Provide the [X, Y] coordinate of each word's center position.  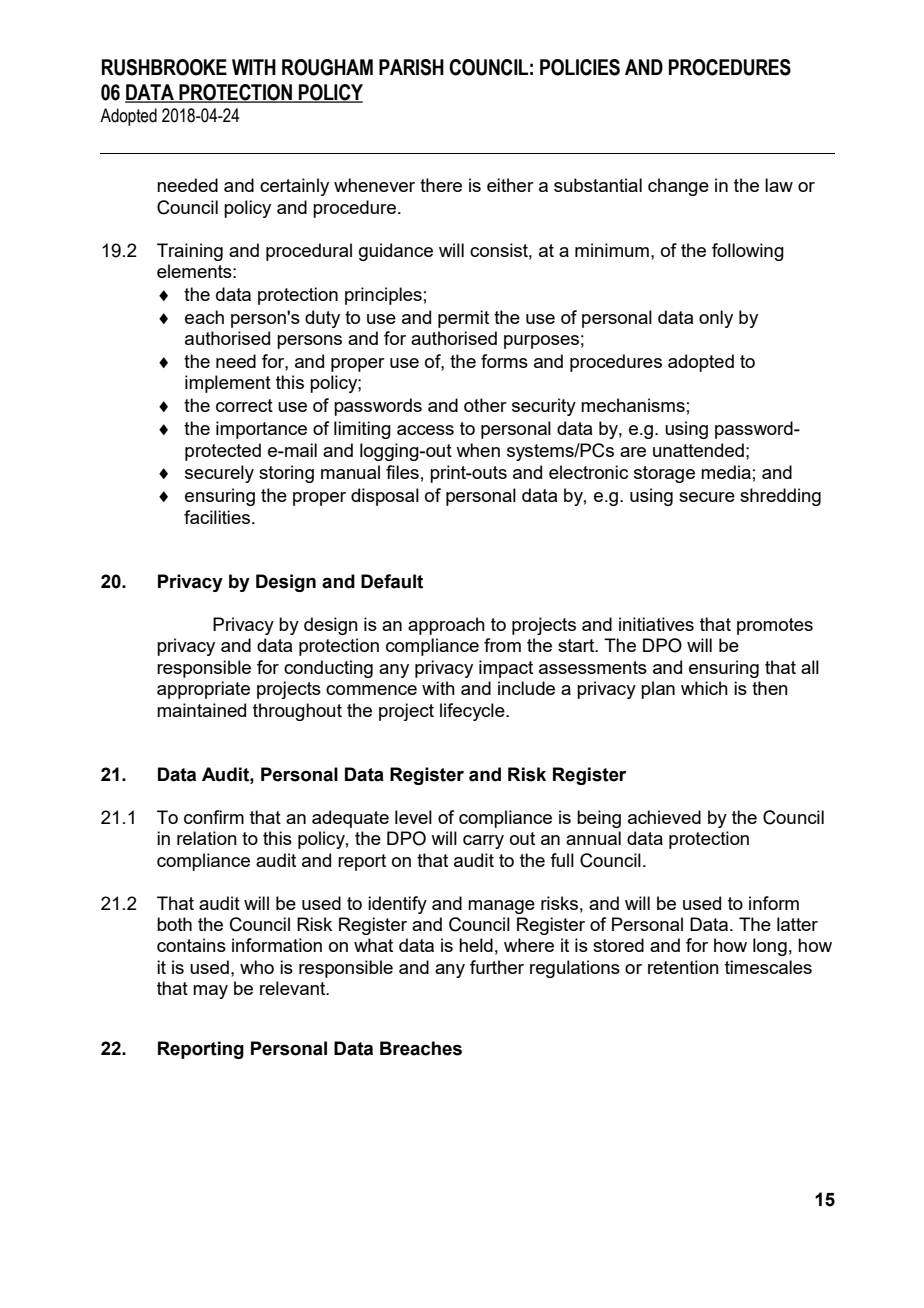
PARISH [411, 67]
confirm [214, 817]
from [502, 645]
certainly [294, 187]
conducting [328, 669]
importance [261, 430]
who [257, 967]
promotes [775, 626]
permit [463, 319]
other [485, 405]
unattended [698, 450]
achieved [664, 817]
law [779, 185]
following [748, 252]
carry [483, 842]
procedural [309, 252]
